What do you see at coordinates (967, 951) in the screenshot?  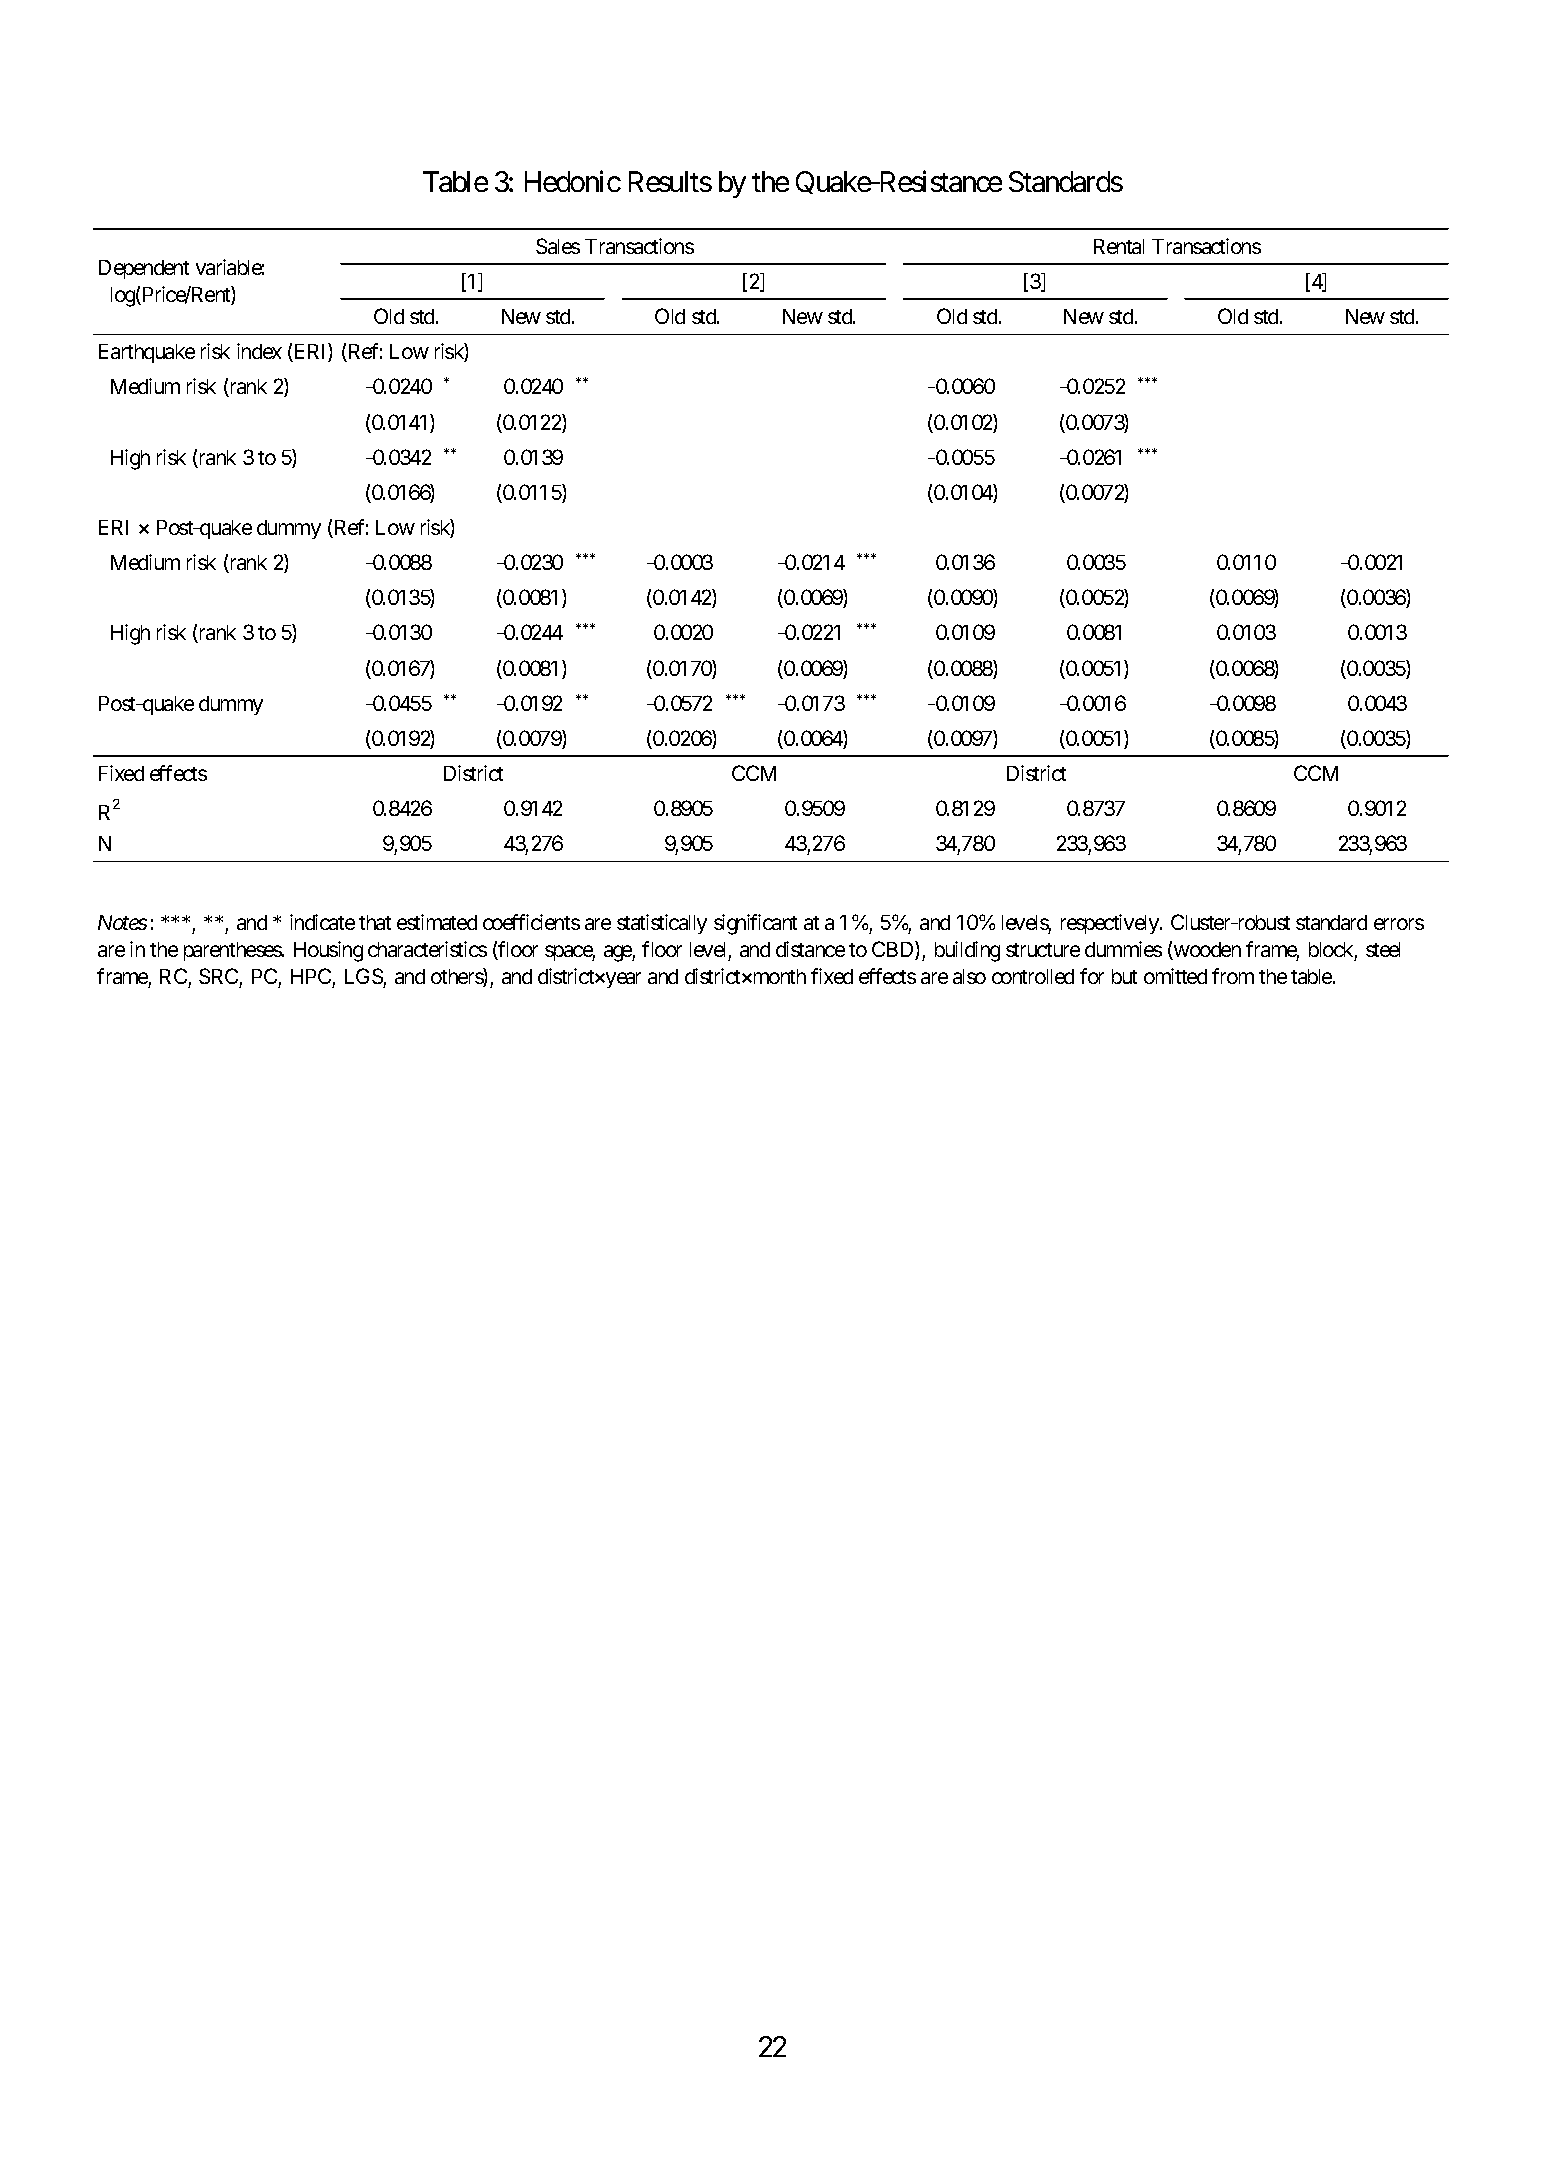 I see `building` at bounding box center [967, 951].
